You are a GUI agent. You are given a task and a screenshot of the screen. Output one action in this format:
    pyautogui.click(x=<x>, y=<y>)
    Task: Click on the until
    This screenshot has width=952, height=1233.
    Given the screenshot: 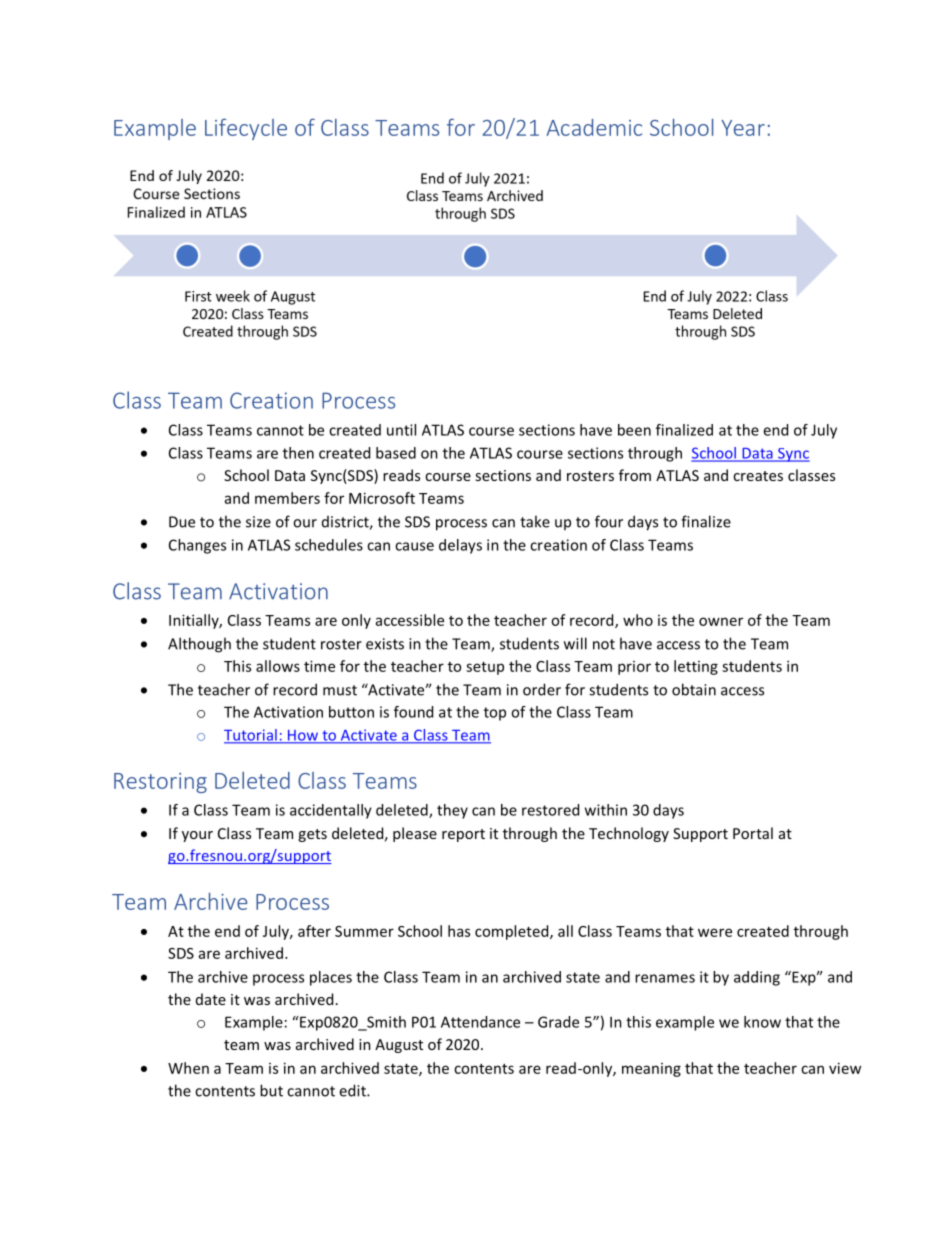 What is the action you would take?
    pyautogui.click(x=401, y=430)
